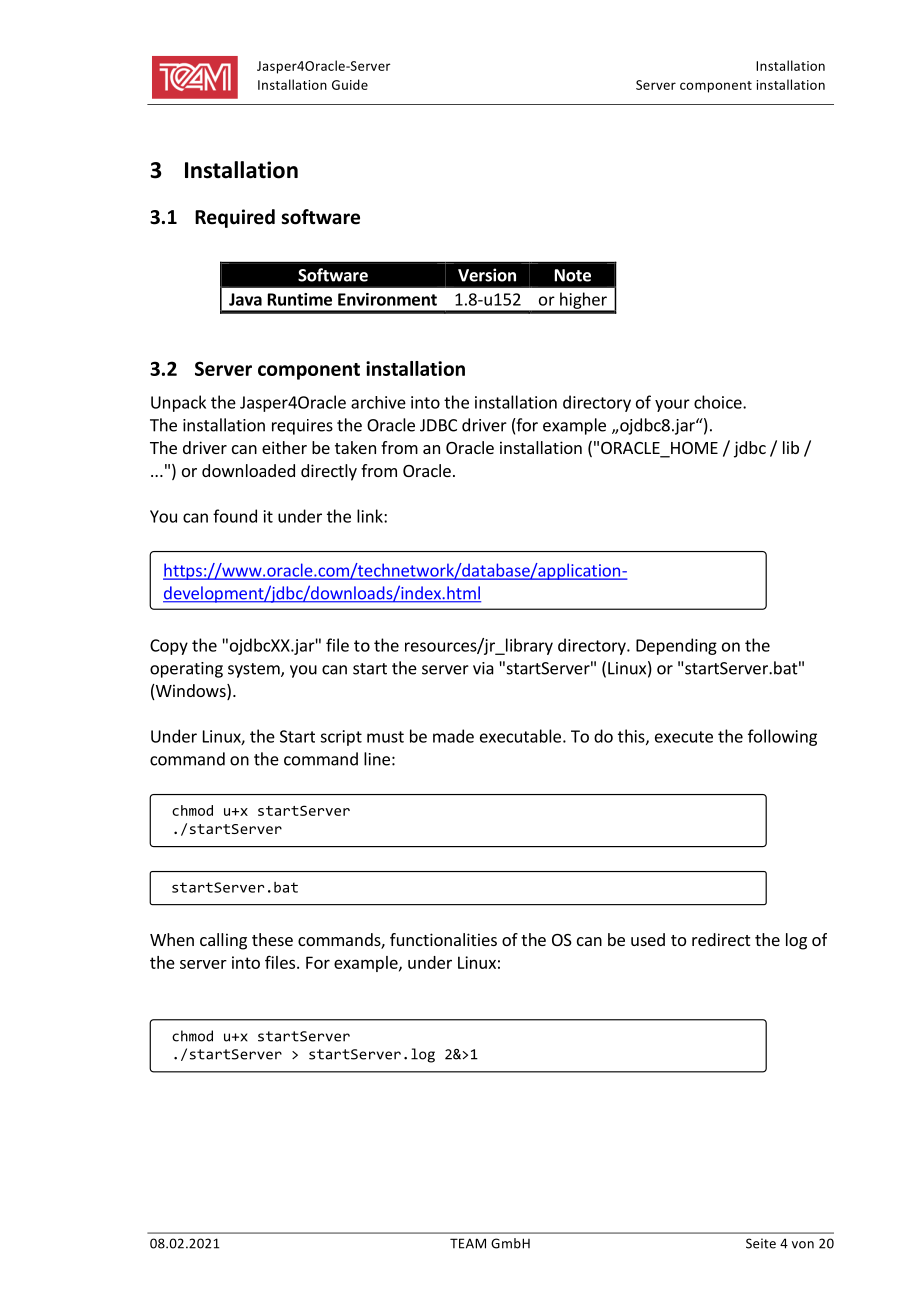 The image size is (924, 1308). Describe the element at coordinates (468, 1243) in the screenshot. I see `TEAM` at that location.
